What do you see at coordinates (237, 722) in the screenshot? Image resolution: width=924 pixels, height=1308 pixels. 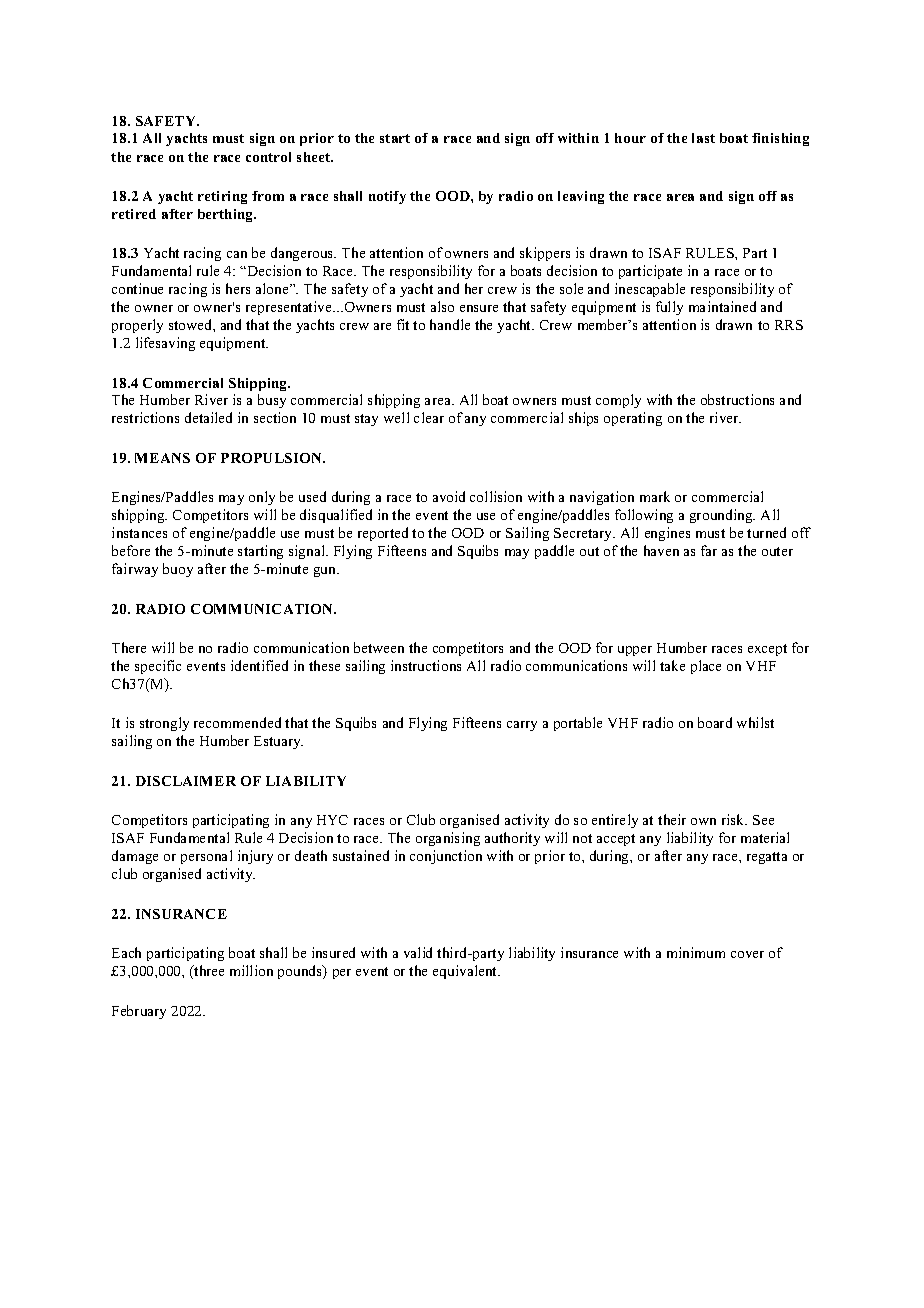 I see `recommended` at bounding box center [237, 722].
